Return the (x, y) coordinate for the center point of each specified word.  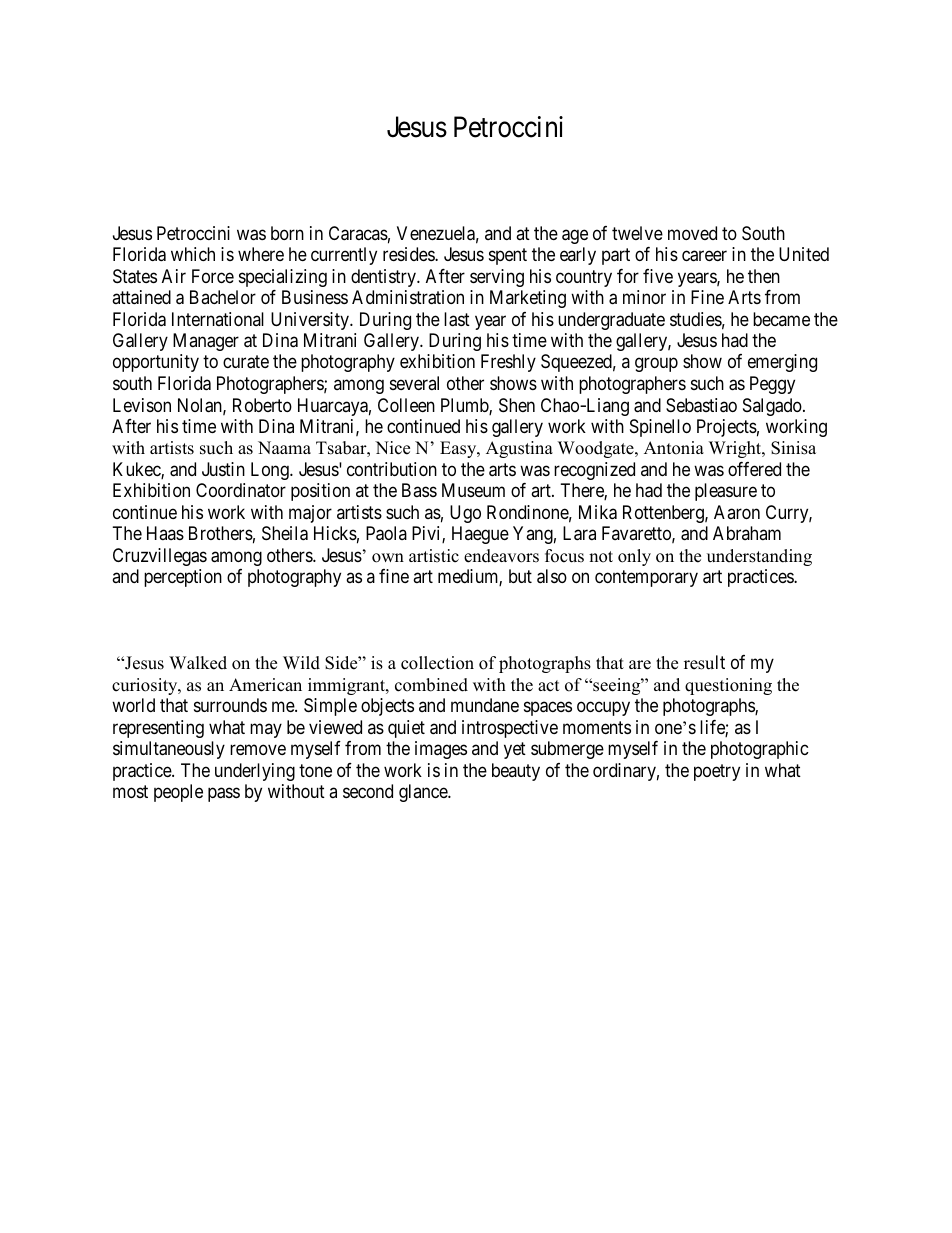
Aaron (737, 512)
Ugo (465, 514)
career (704, 256)
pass (224, 795)
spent (508, 256)
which (193, 254)
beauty (516, 772)
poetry (717, 772)
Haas (165, 533)
